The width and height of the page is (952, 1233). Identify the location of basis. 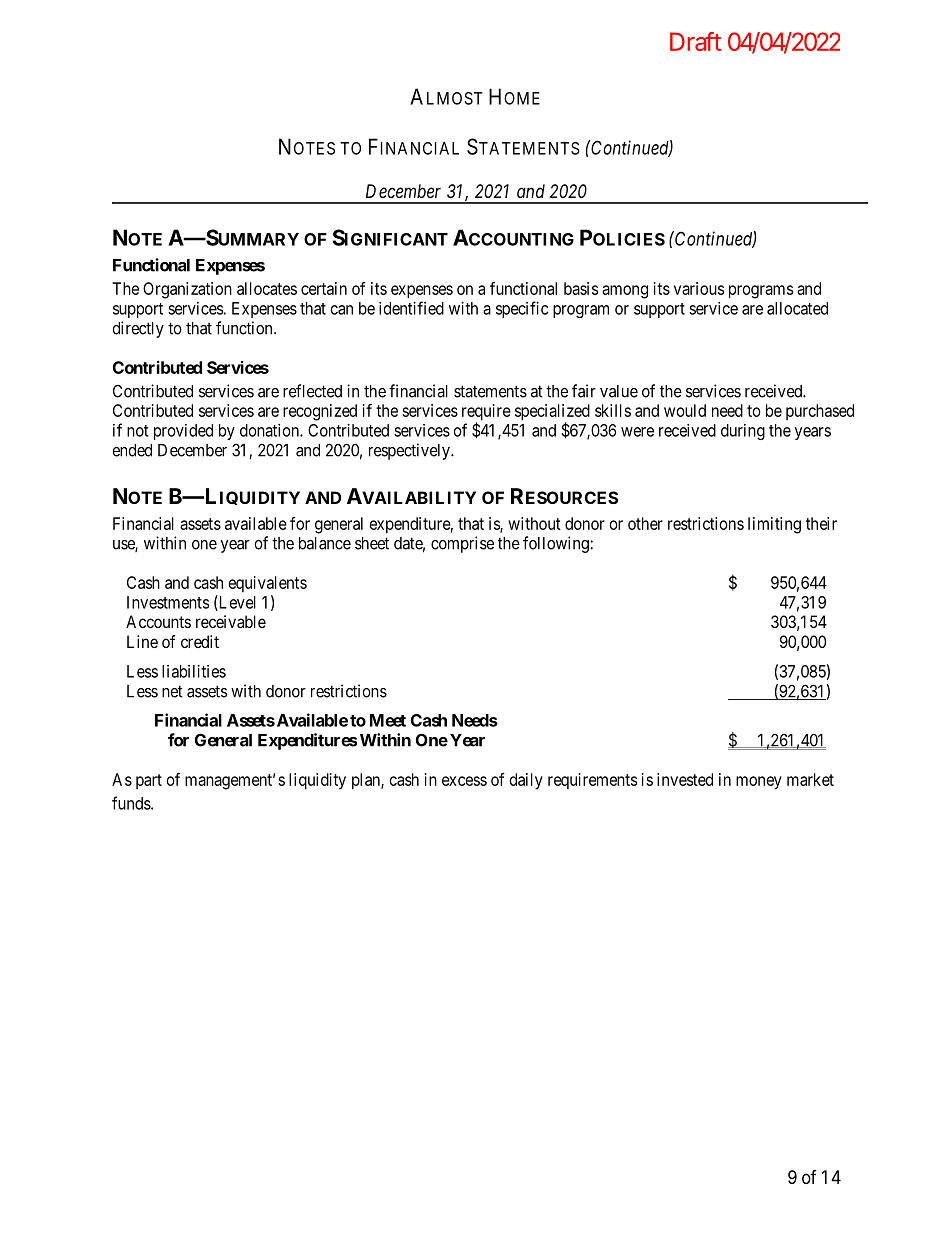
(581, 288).
